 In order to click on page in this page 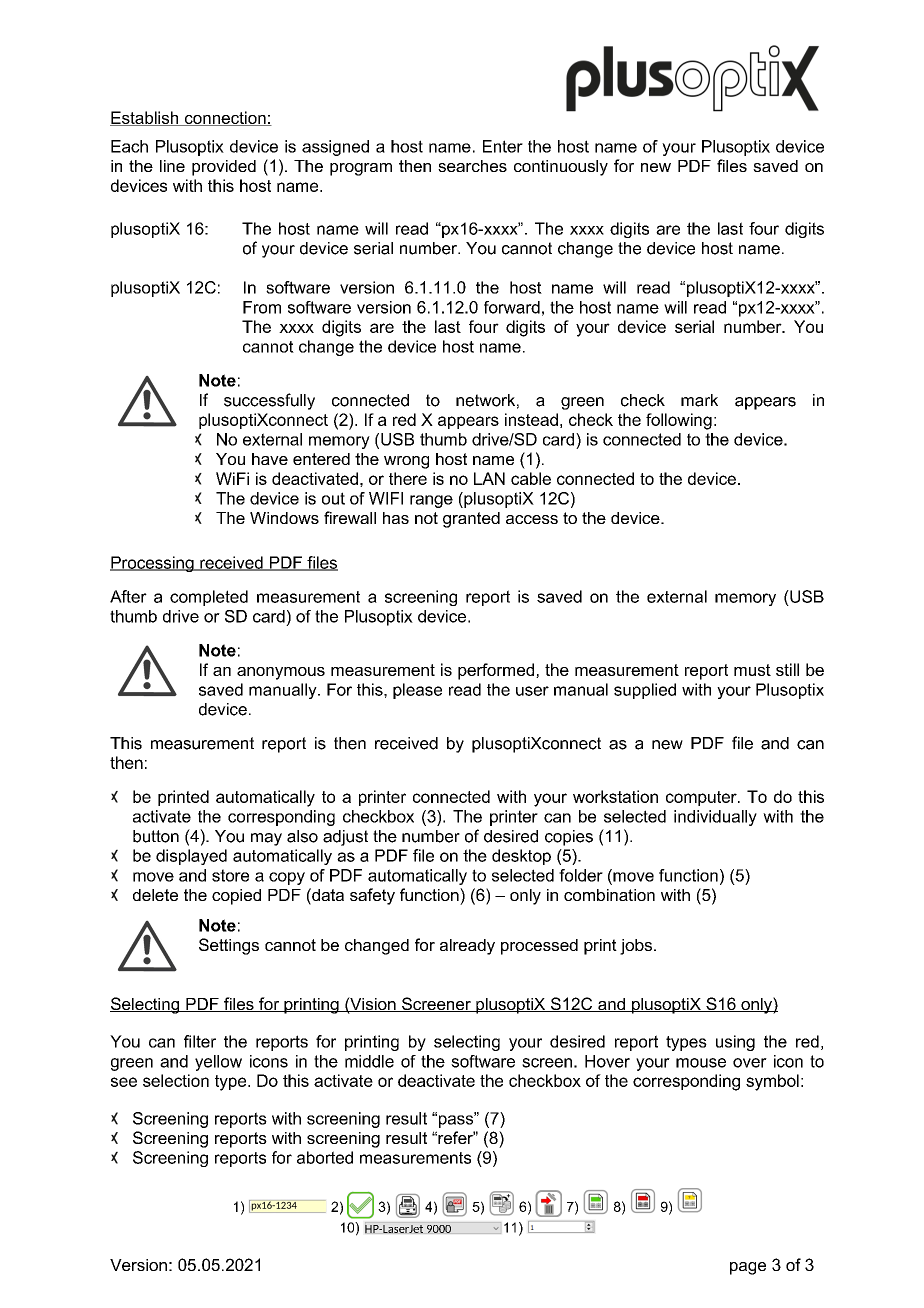, I will do `click(748, 1268)`.
